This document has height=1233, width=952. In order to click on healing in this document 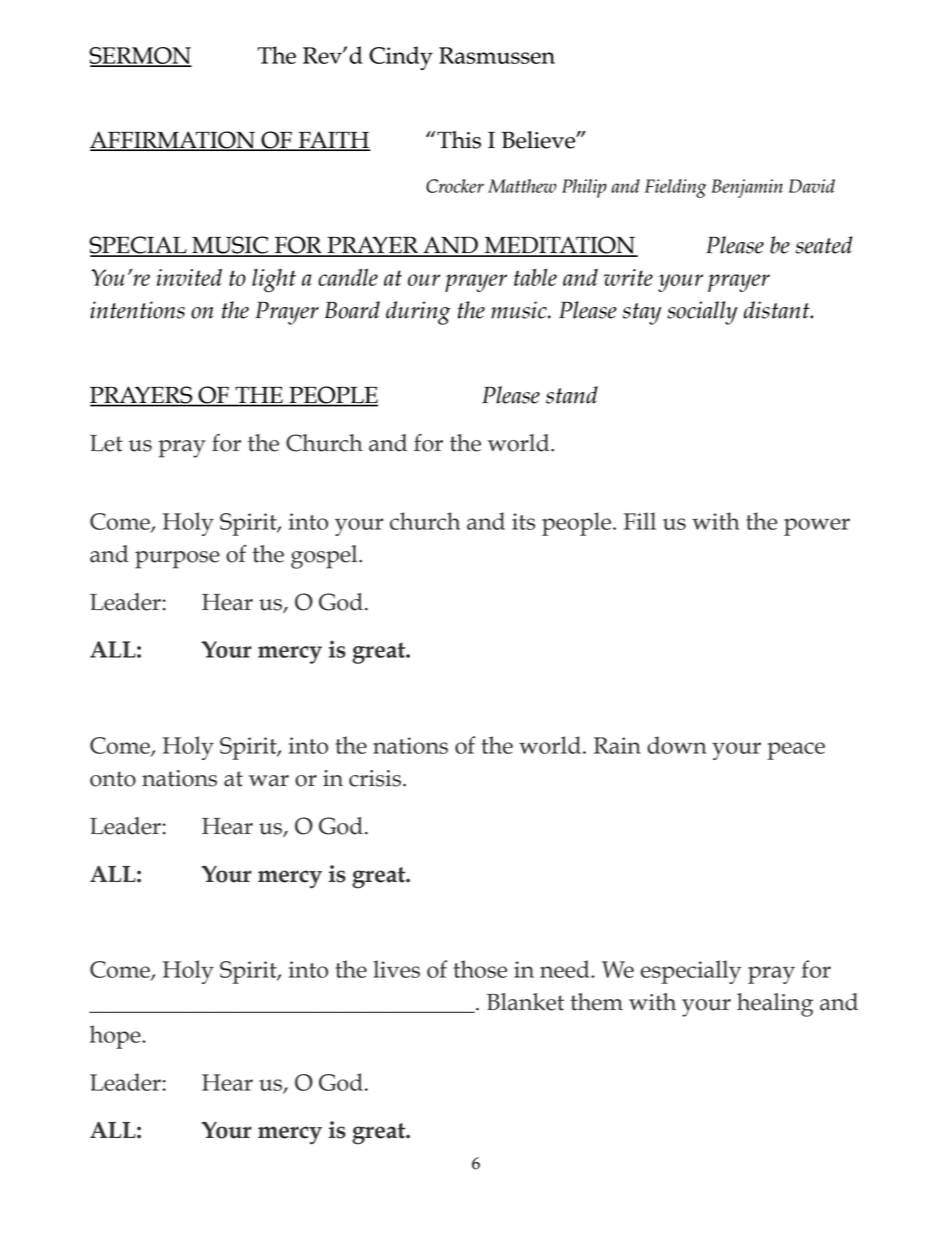, I will do `click(775, 1005)`.
